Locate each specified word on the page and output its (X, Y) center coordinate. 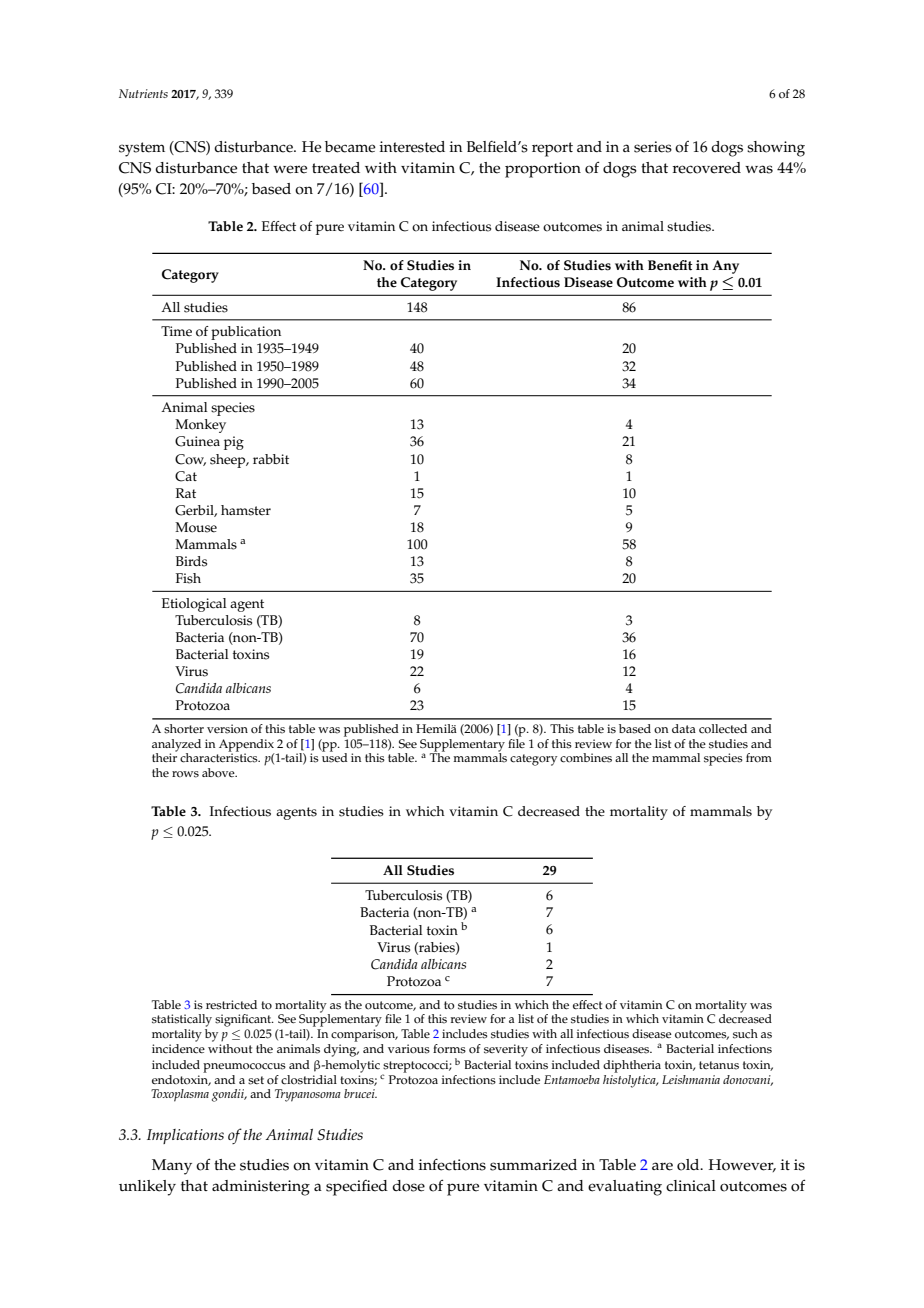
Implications (185, 1136)
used (335, 757)
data (684, 728)
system (142, 149)
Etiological (194, 605)
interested (412, 147)
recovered (706, 168)
